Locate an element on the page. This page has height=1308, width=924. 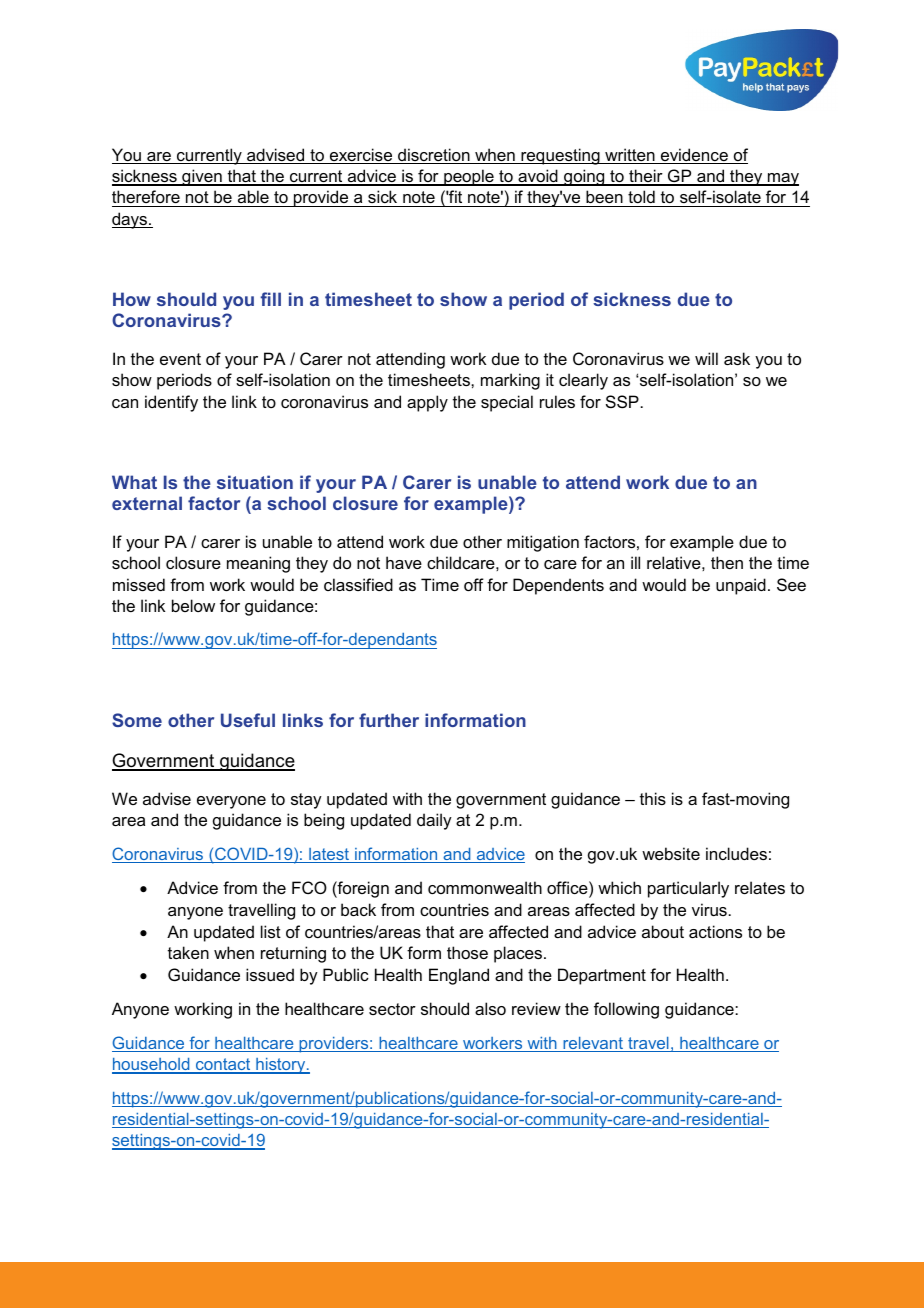
people is located at coordinates (469, 177).
